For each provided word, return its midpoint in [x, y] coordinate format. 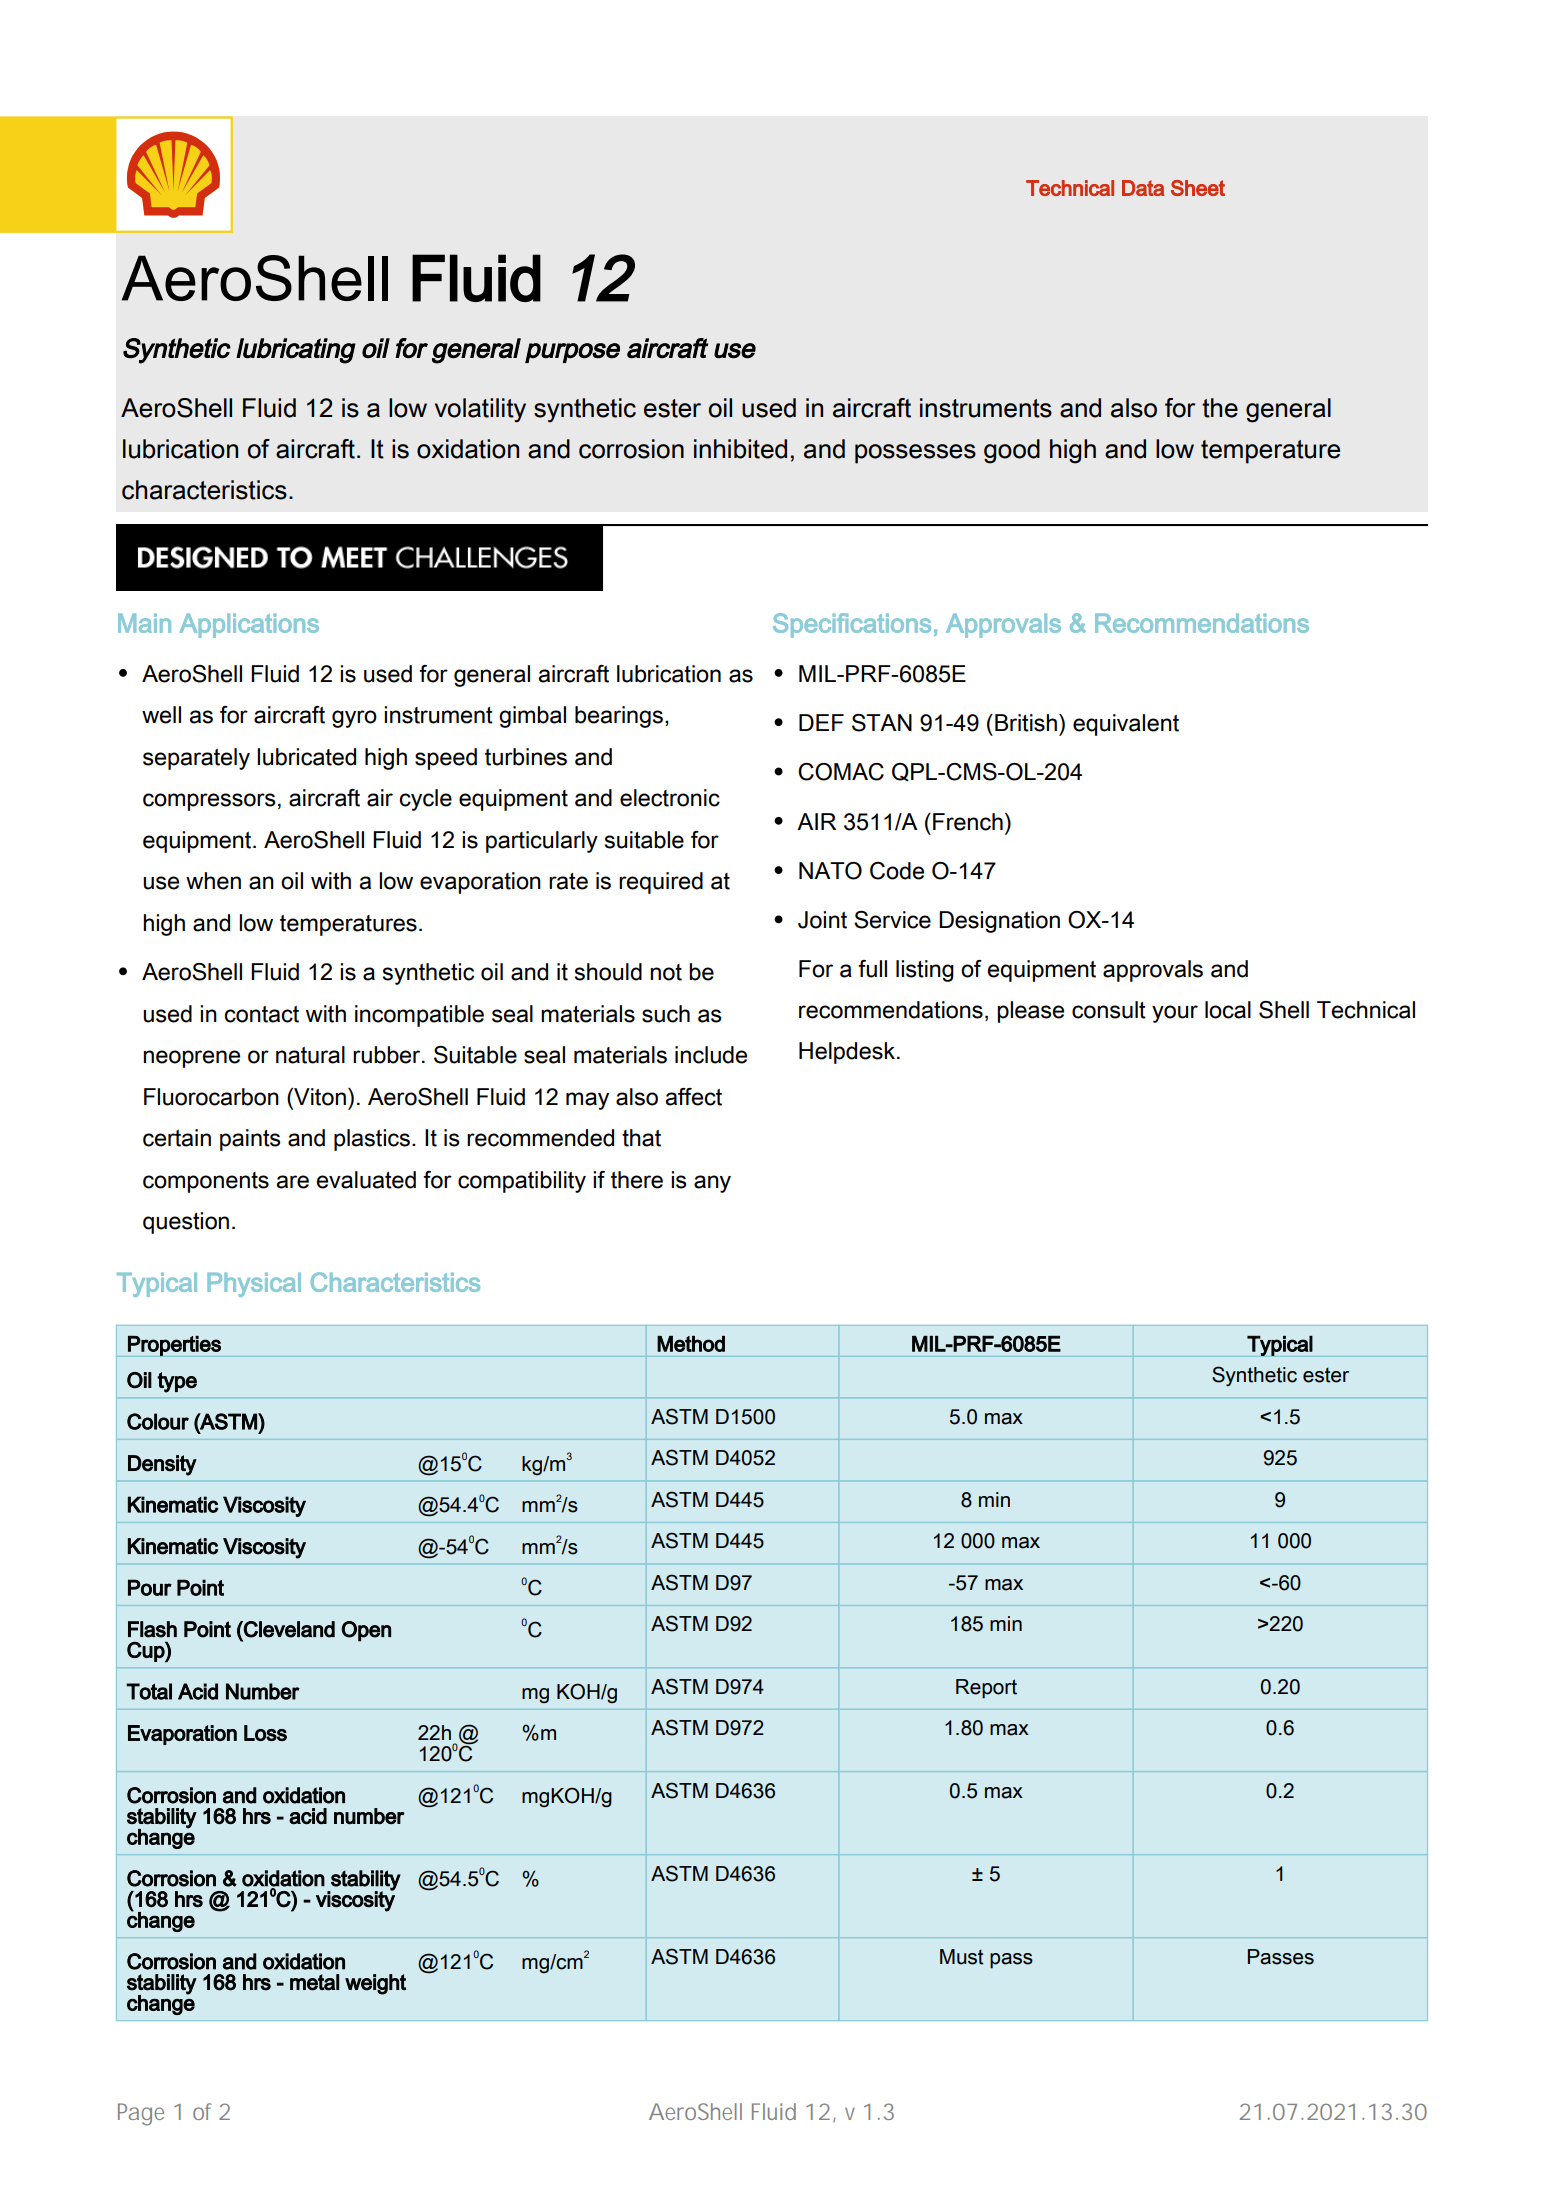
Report [986, 1689]
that [641, 1138]
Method [691, 1344]
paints [250, 1140]
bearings [619, 717]
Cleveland [288, 1629]
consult [1109, 1010]
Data [1143, 188]
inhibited [740, 449]
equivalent [1126, 725]
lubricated [306, 757]
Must [962, 1957]
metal [314, 1982]
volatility [480, 410]
